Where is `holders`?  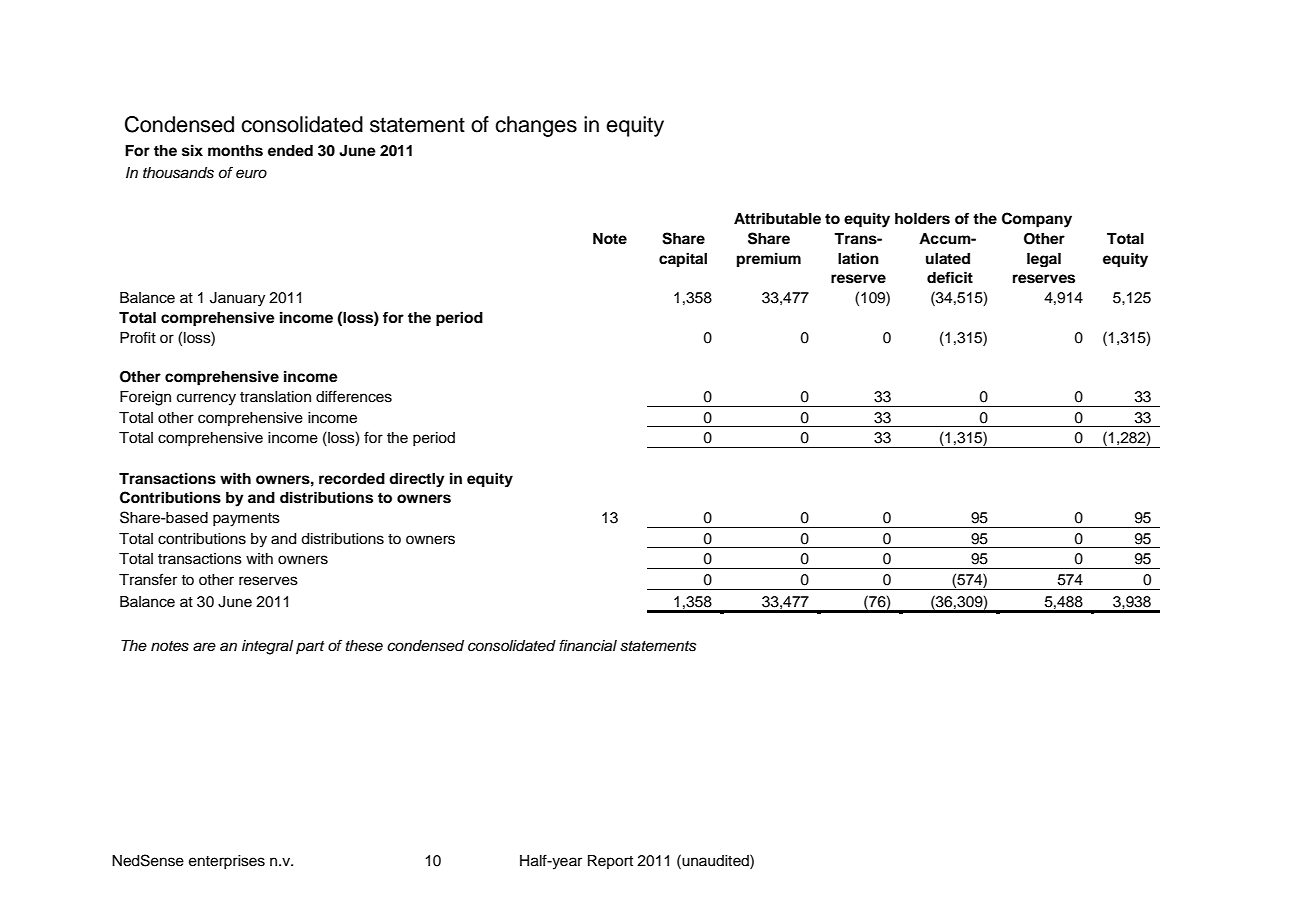
holders is located at coordinates (922, 219).
